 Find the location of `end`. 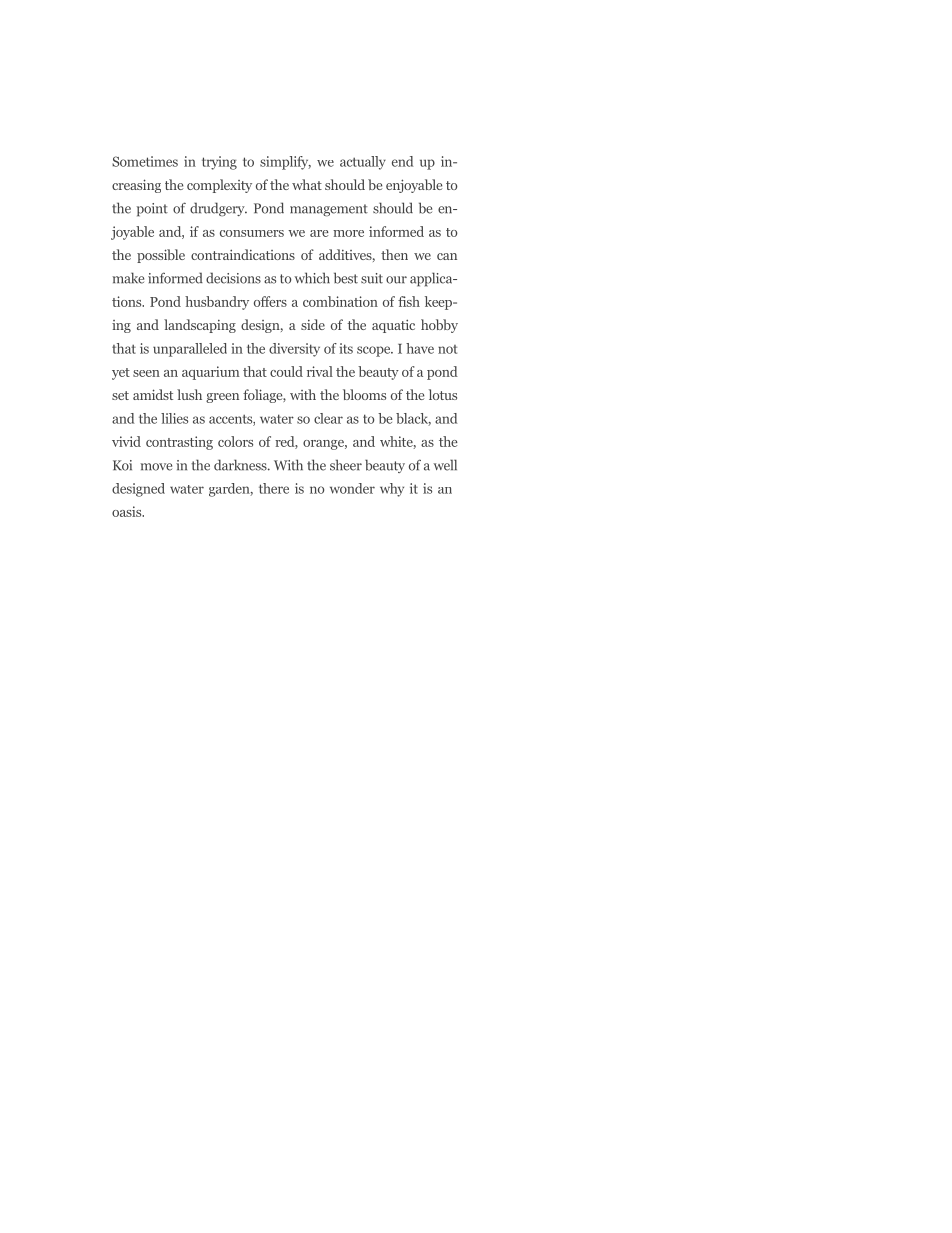

end is located at coordinates (402, 161).
